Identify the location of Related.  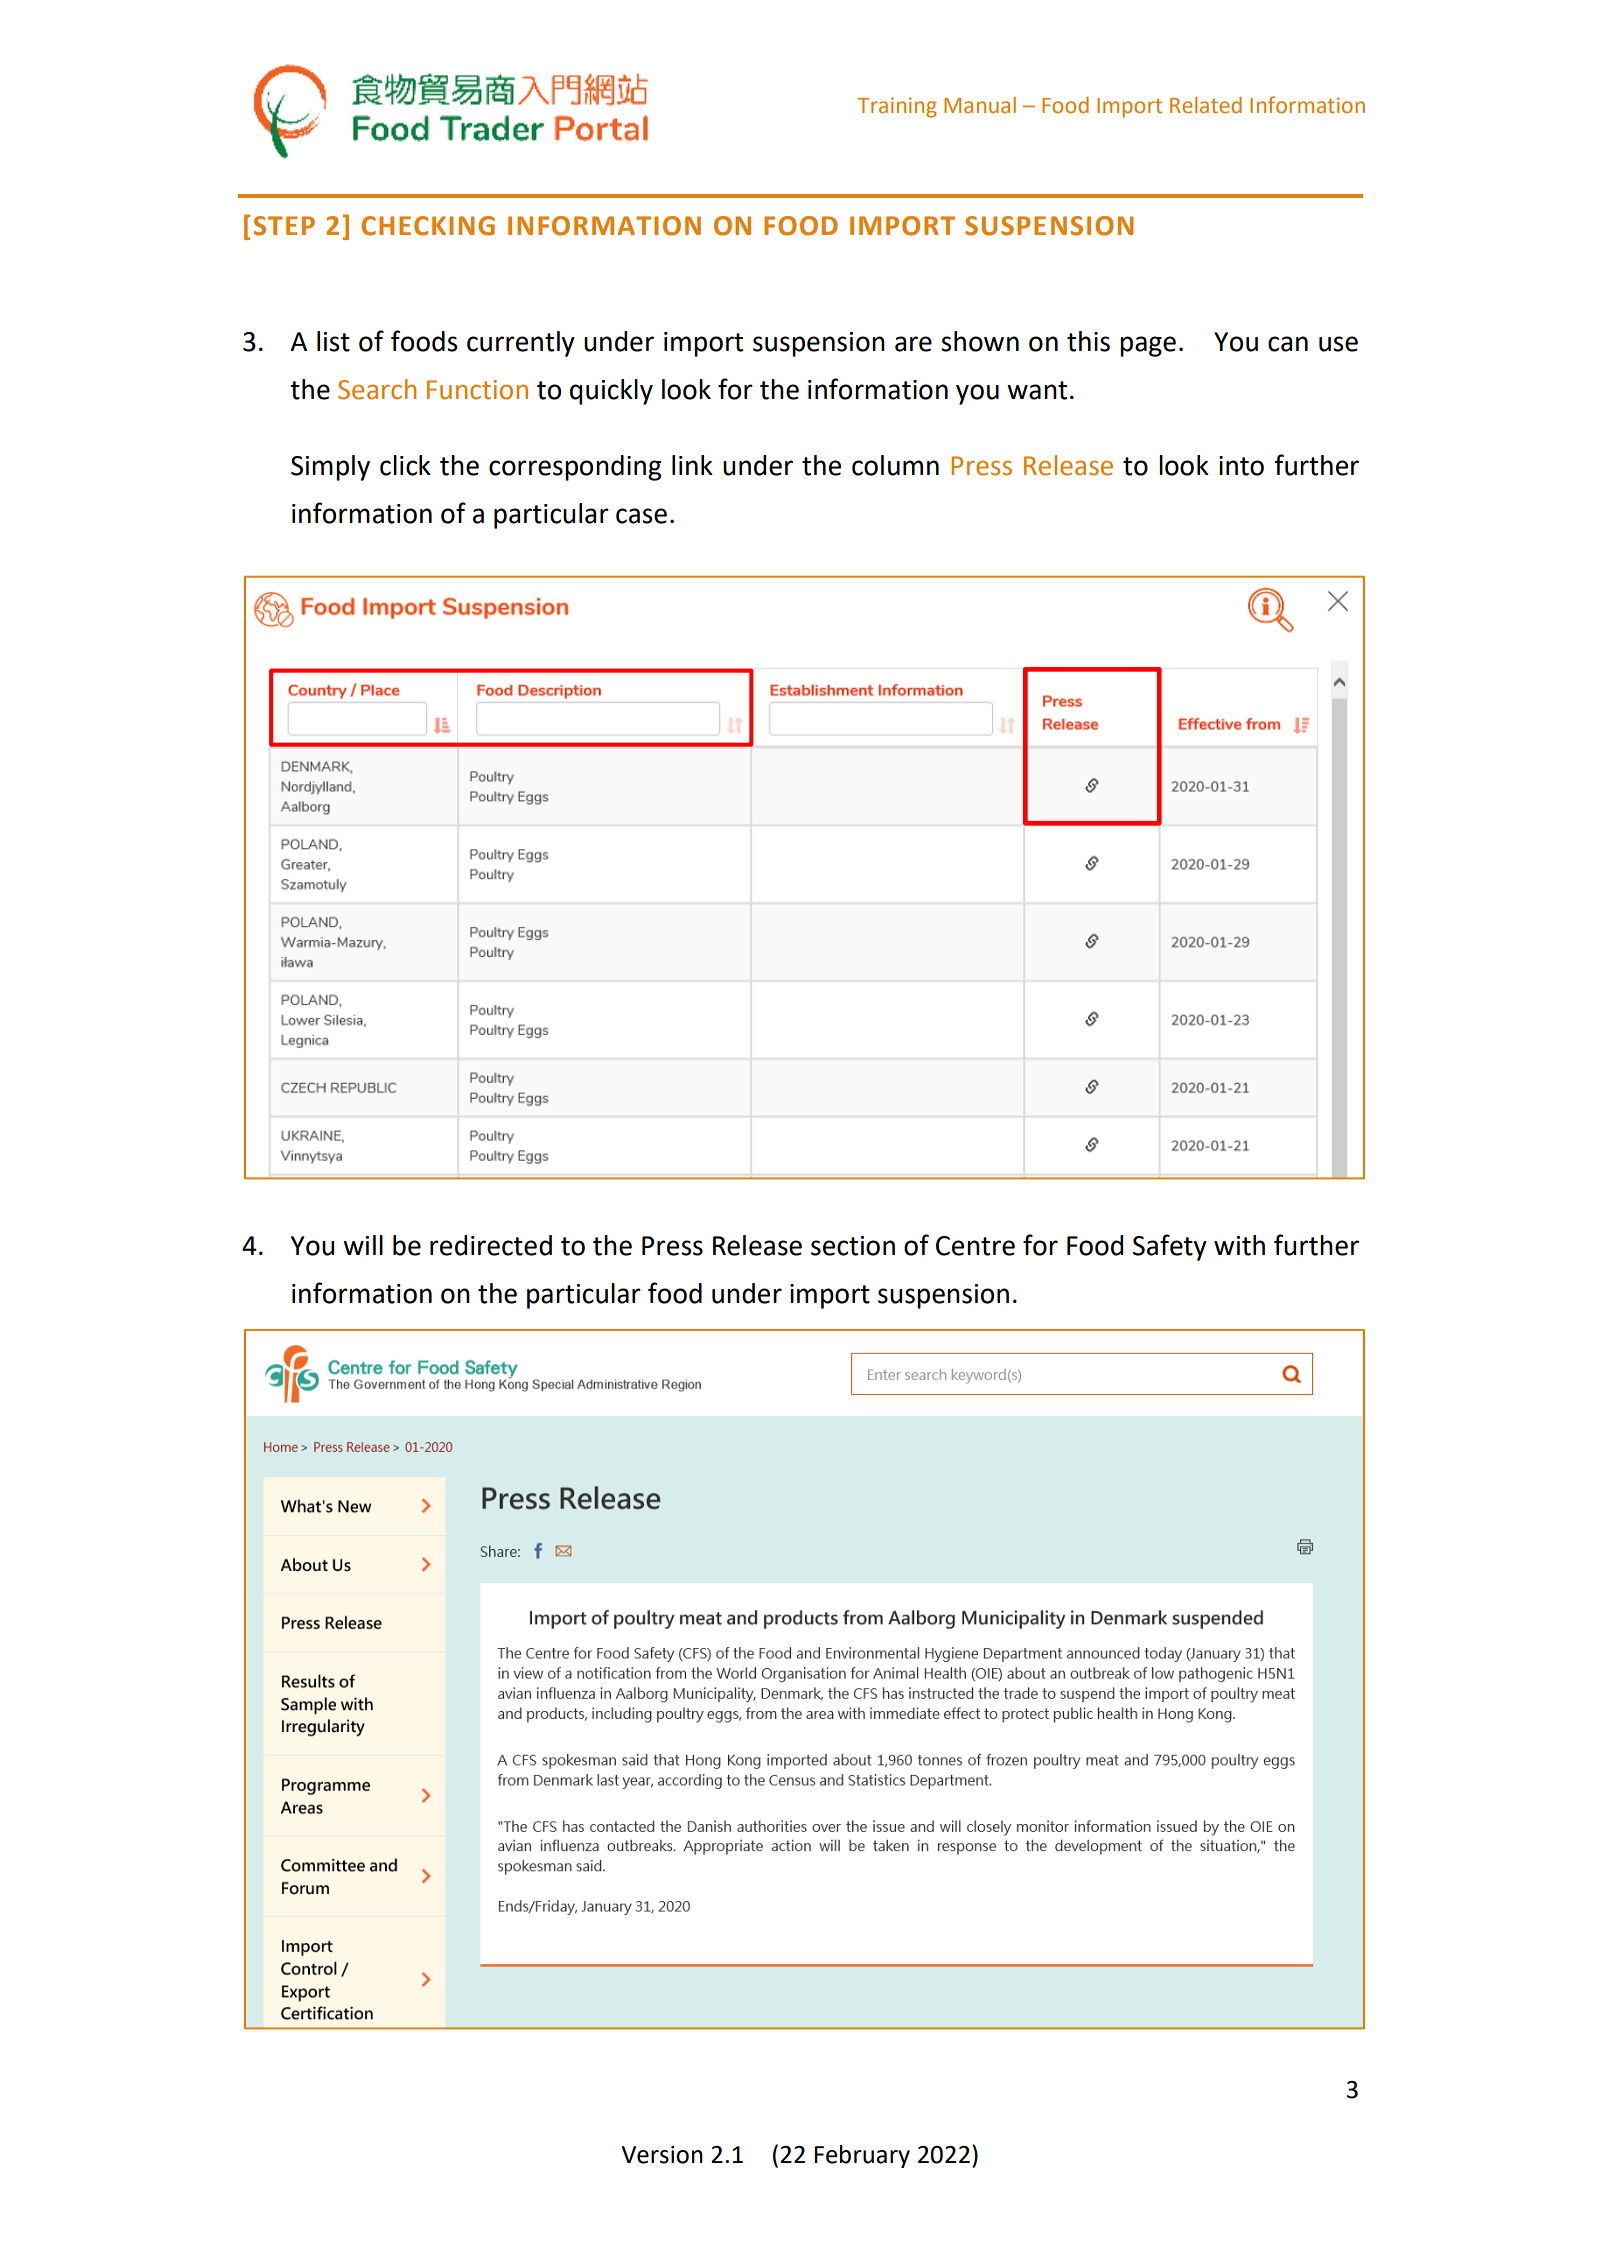
(1206, 105).
